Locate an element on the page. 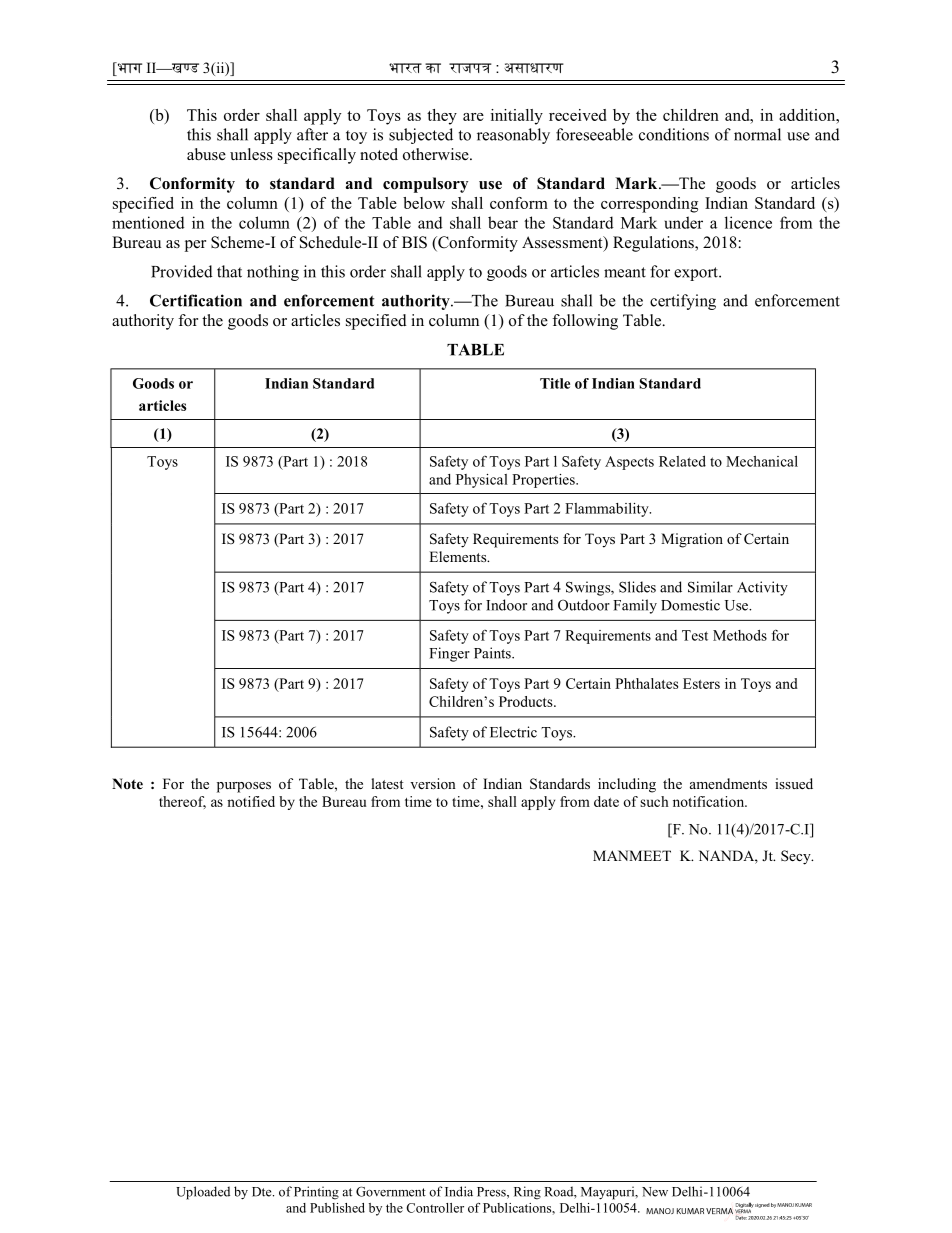 The height and width of the document is (1233, 952). normal is located at coordinates (757, 134).
